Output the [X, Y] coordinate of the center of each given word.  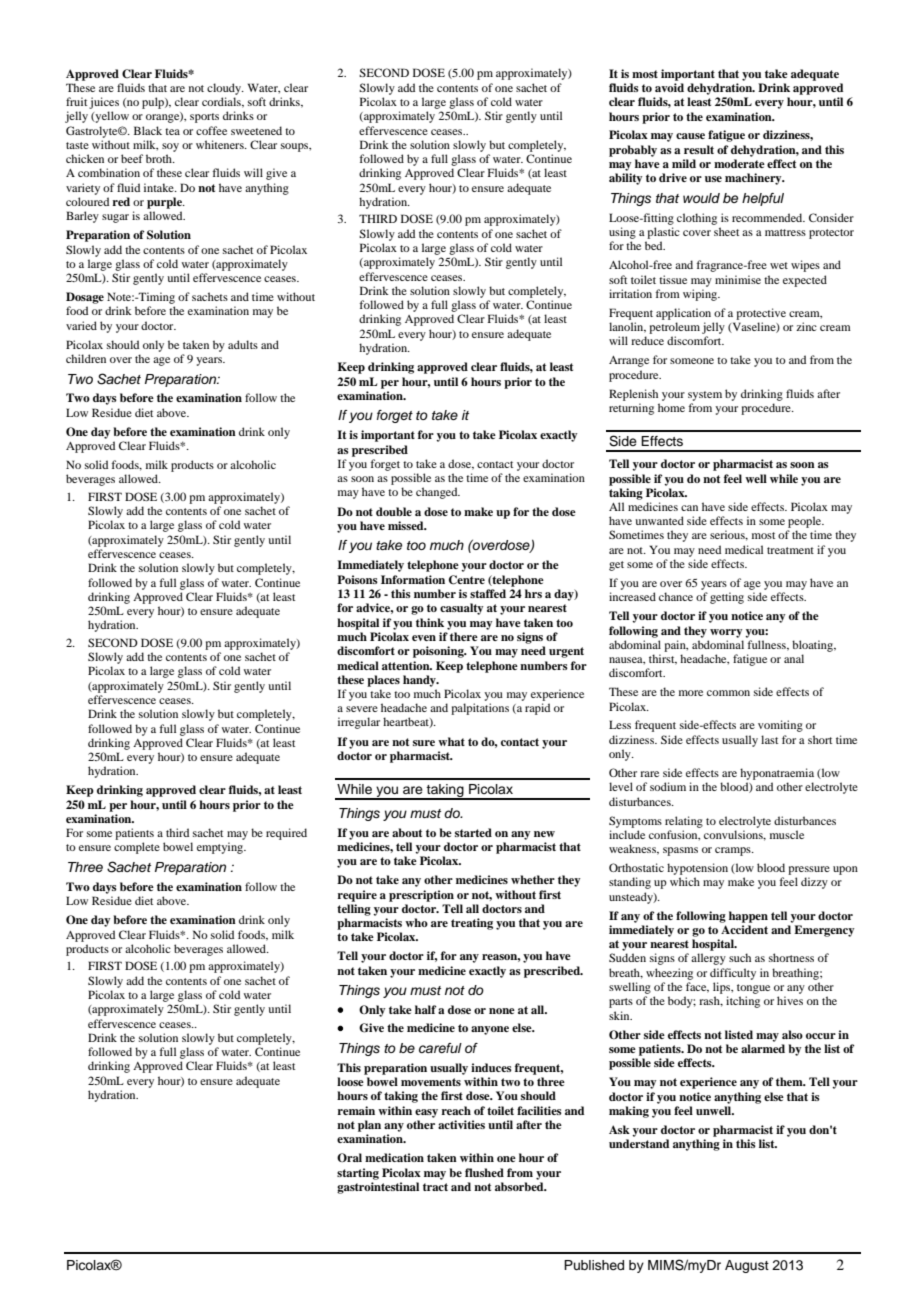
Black [148, 130]
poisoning [439, 652]
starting [358, 1174]
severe [362, 709]
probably [633, 151]
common [728, 693]
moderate [739, 163]
